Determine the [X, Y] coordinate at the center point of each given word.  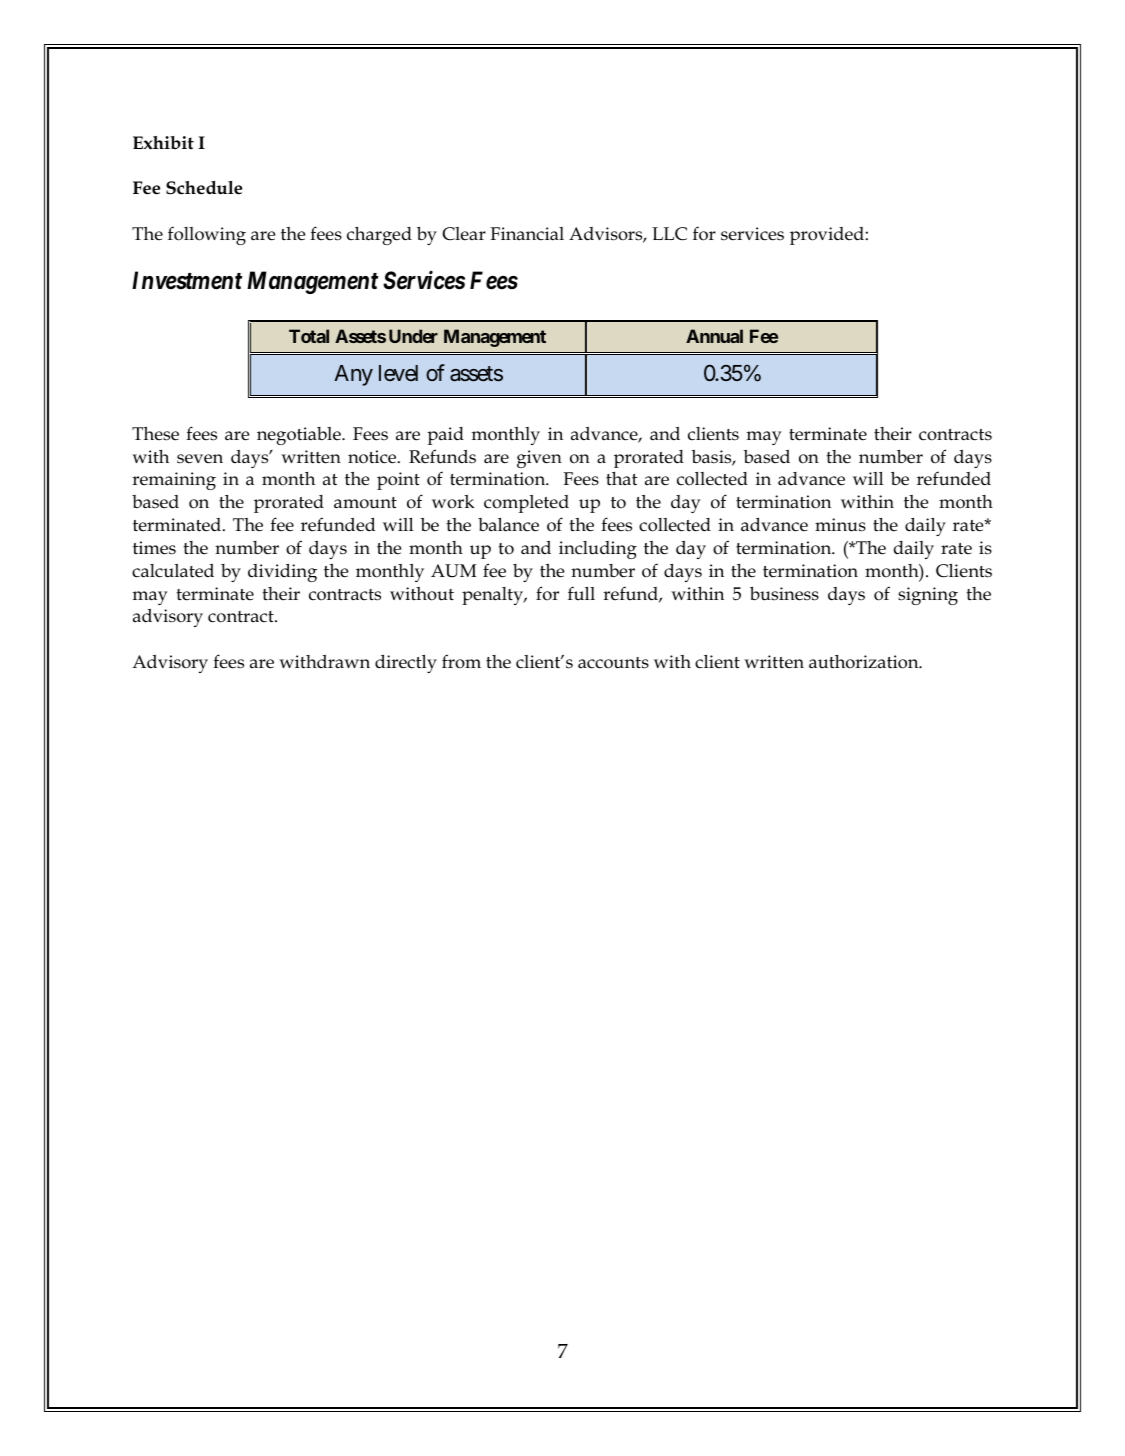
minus [840, 525]
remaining [174, 481]
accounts [613, 663]
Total [309, 336]
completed [526, 504]
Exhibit [163, 143]
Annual [714, 336]
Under [413, 336]
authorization [865, 662]
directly [406, 664]
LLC [669, 234]
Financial [527, 234]
